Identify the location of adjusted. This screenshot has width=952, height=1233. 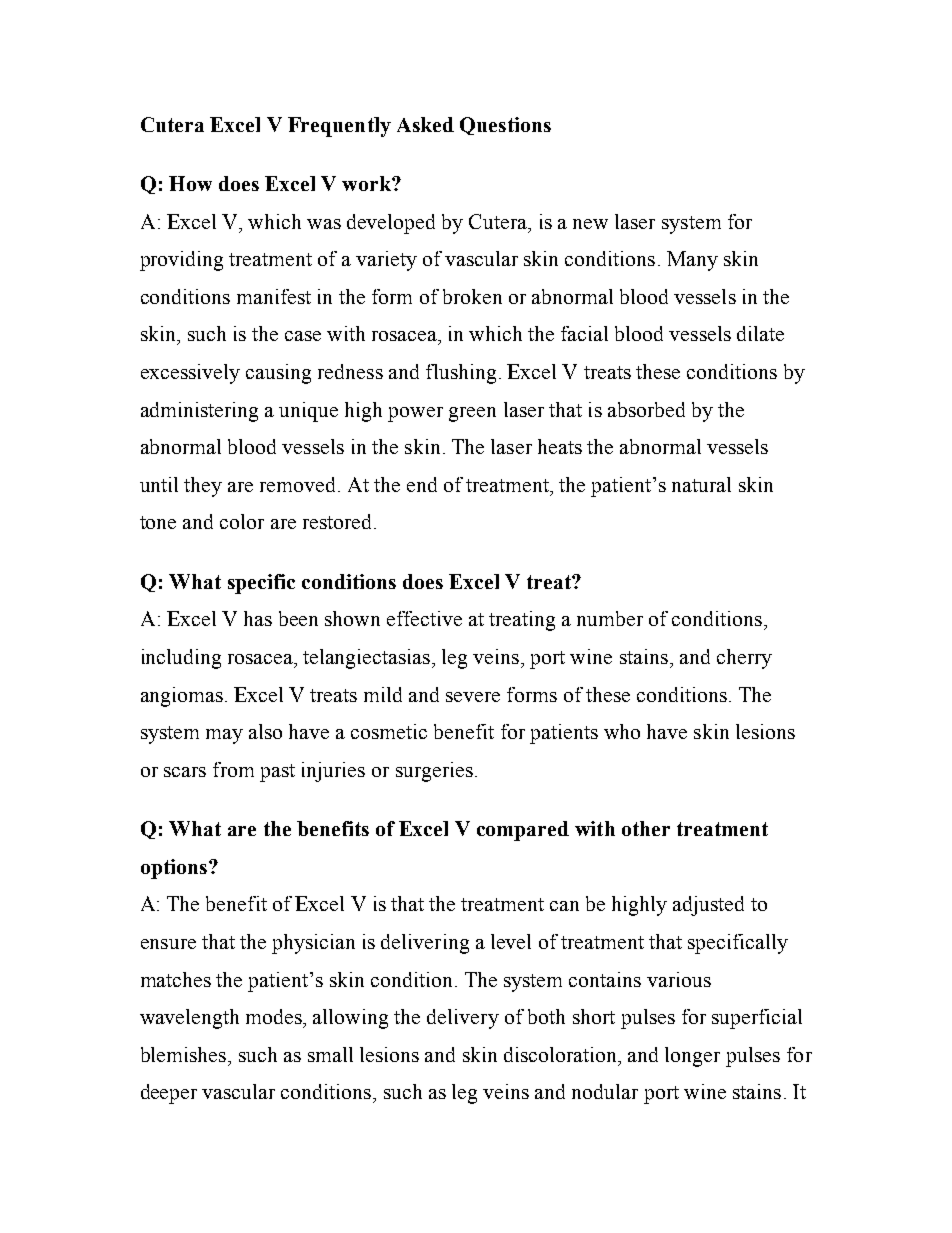
(708, 906).
